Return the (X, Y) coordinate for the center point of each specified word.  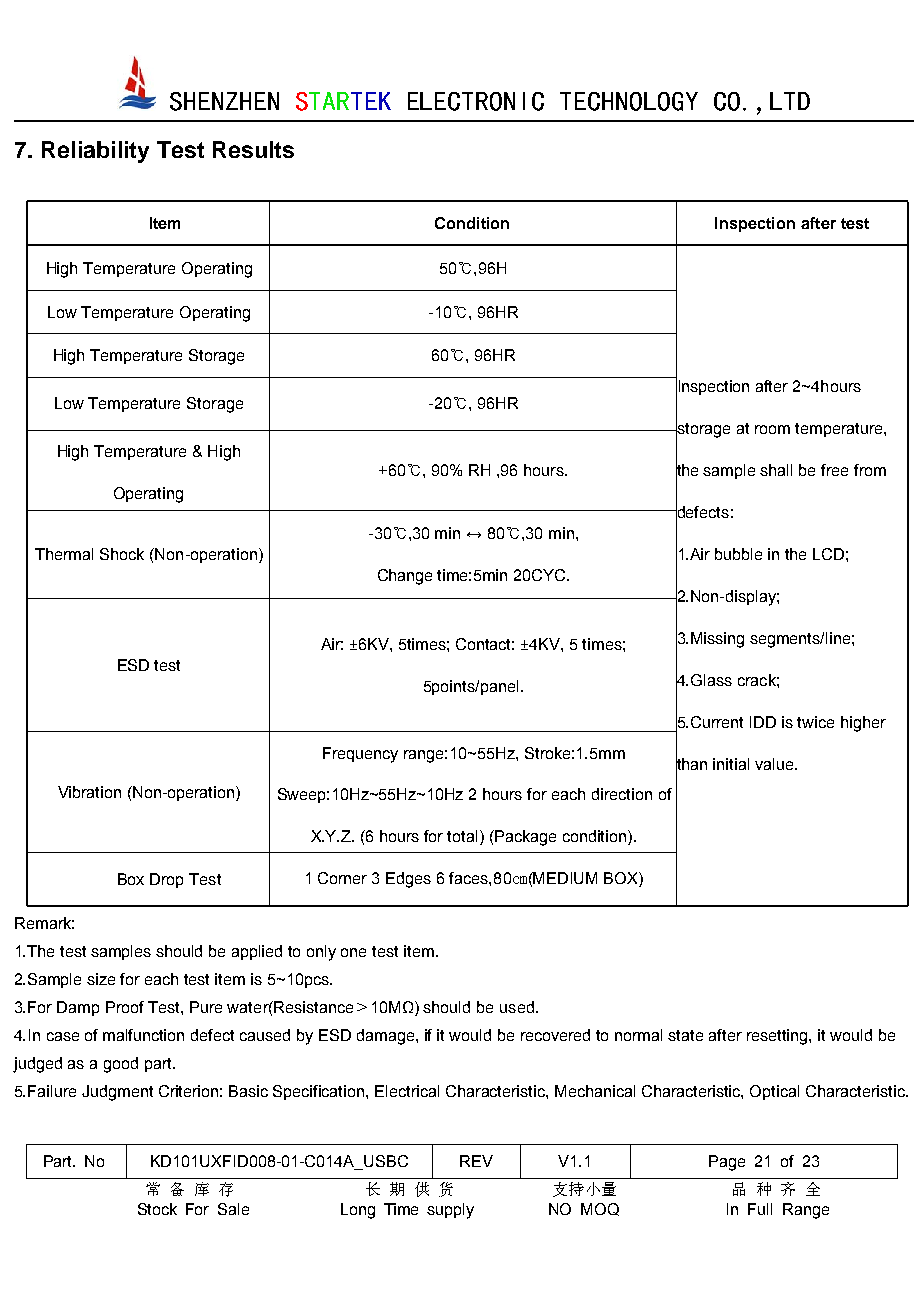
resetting (778, 1037)
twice (815, 722)
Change (405, 577)
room (772, 429)
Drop (166, 880)
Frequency (360, 755)
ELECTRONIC (476, 101)
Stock (157, 1209)
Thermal (64, 554)
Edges (408, 880)
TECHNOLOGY (629, 101)
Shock (122, 554)
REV (476, 1161)
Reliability (95, 152)
